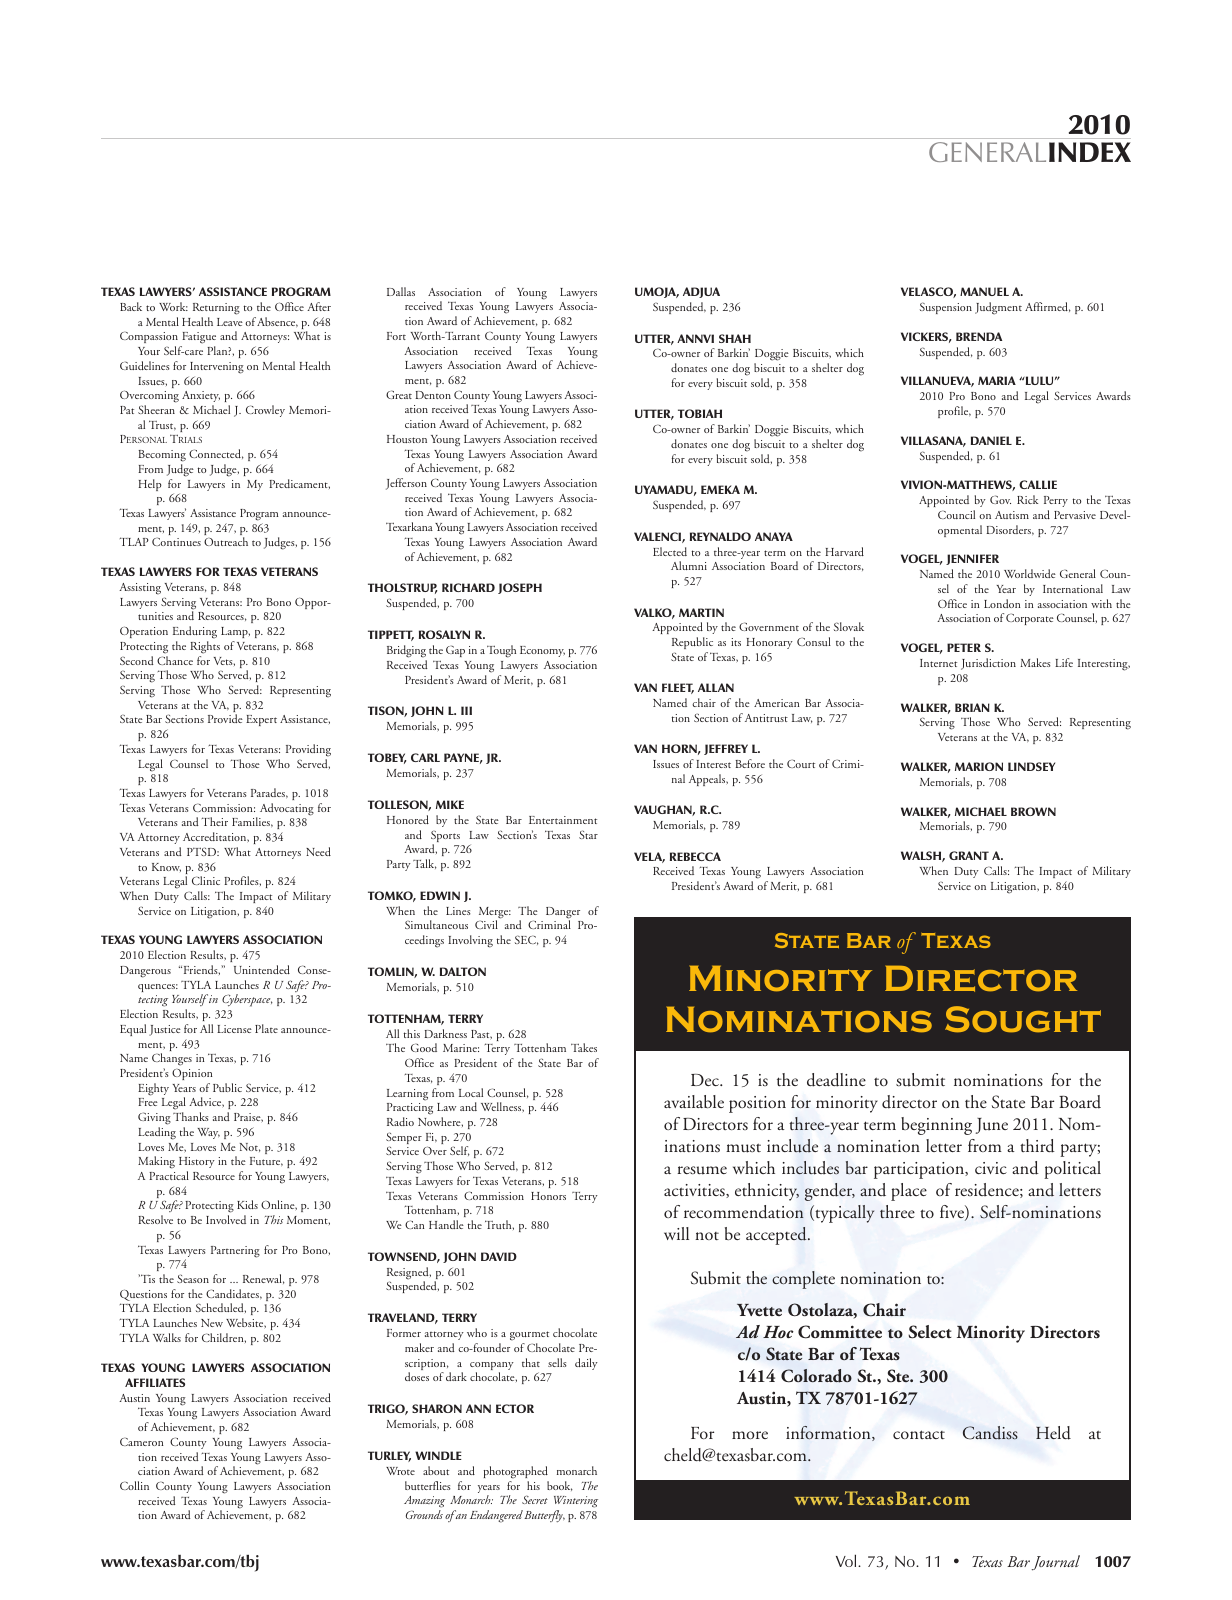 The width and height of the screenshot is (1232, 1600). Describe the element at coordinates (134, 1485) in the screenshot. I see `Collin` at that location.
